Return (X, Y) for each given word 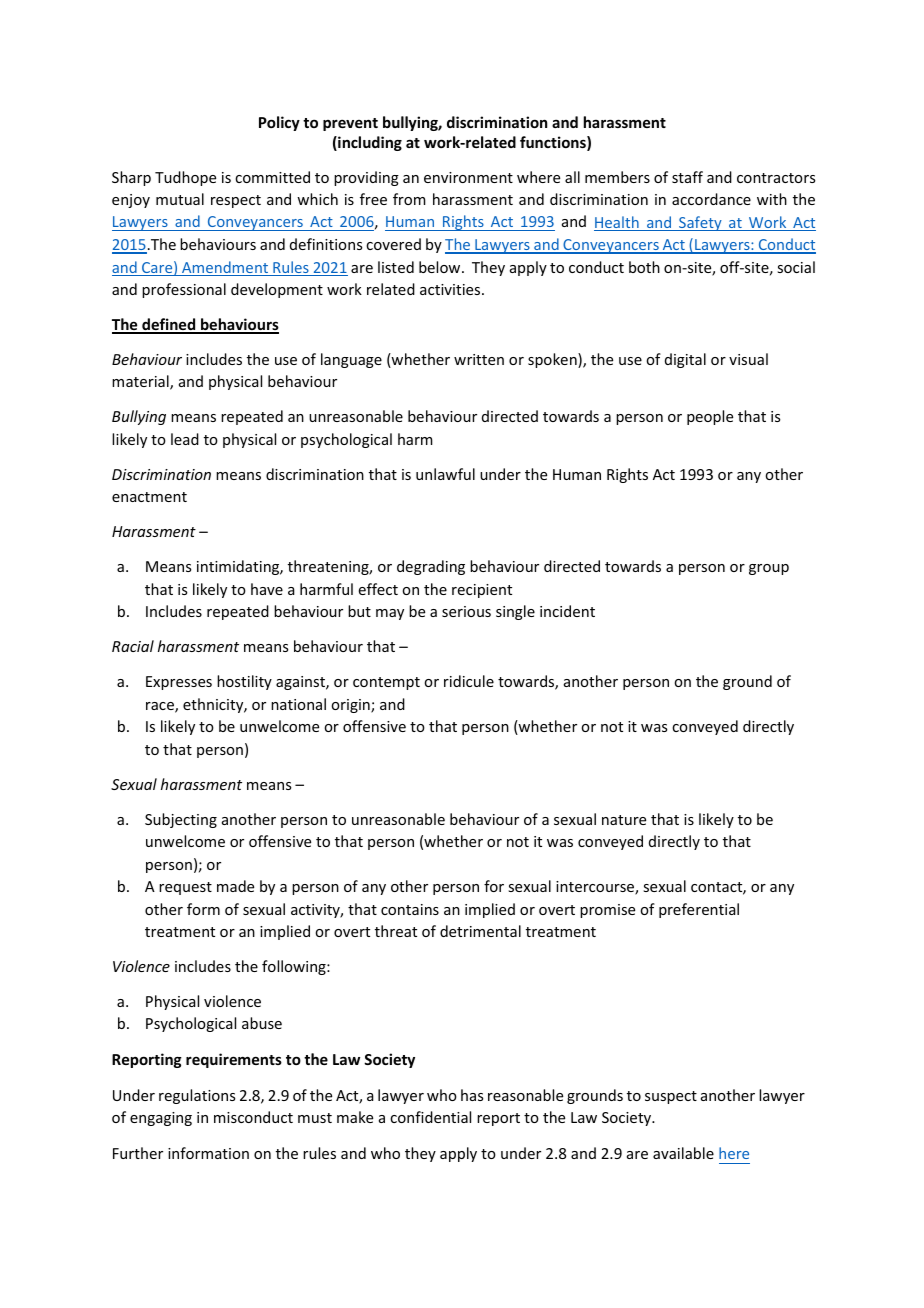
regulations (197, 1096)
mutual (180, 199)
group (769, 569)
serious (466, 611)
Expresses (179, 683)
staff (687, 177)
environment (468, 177)
